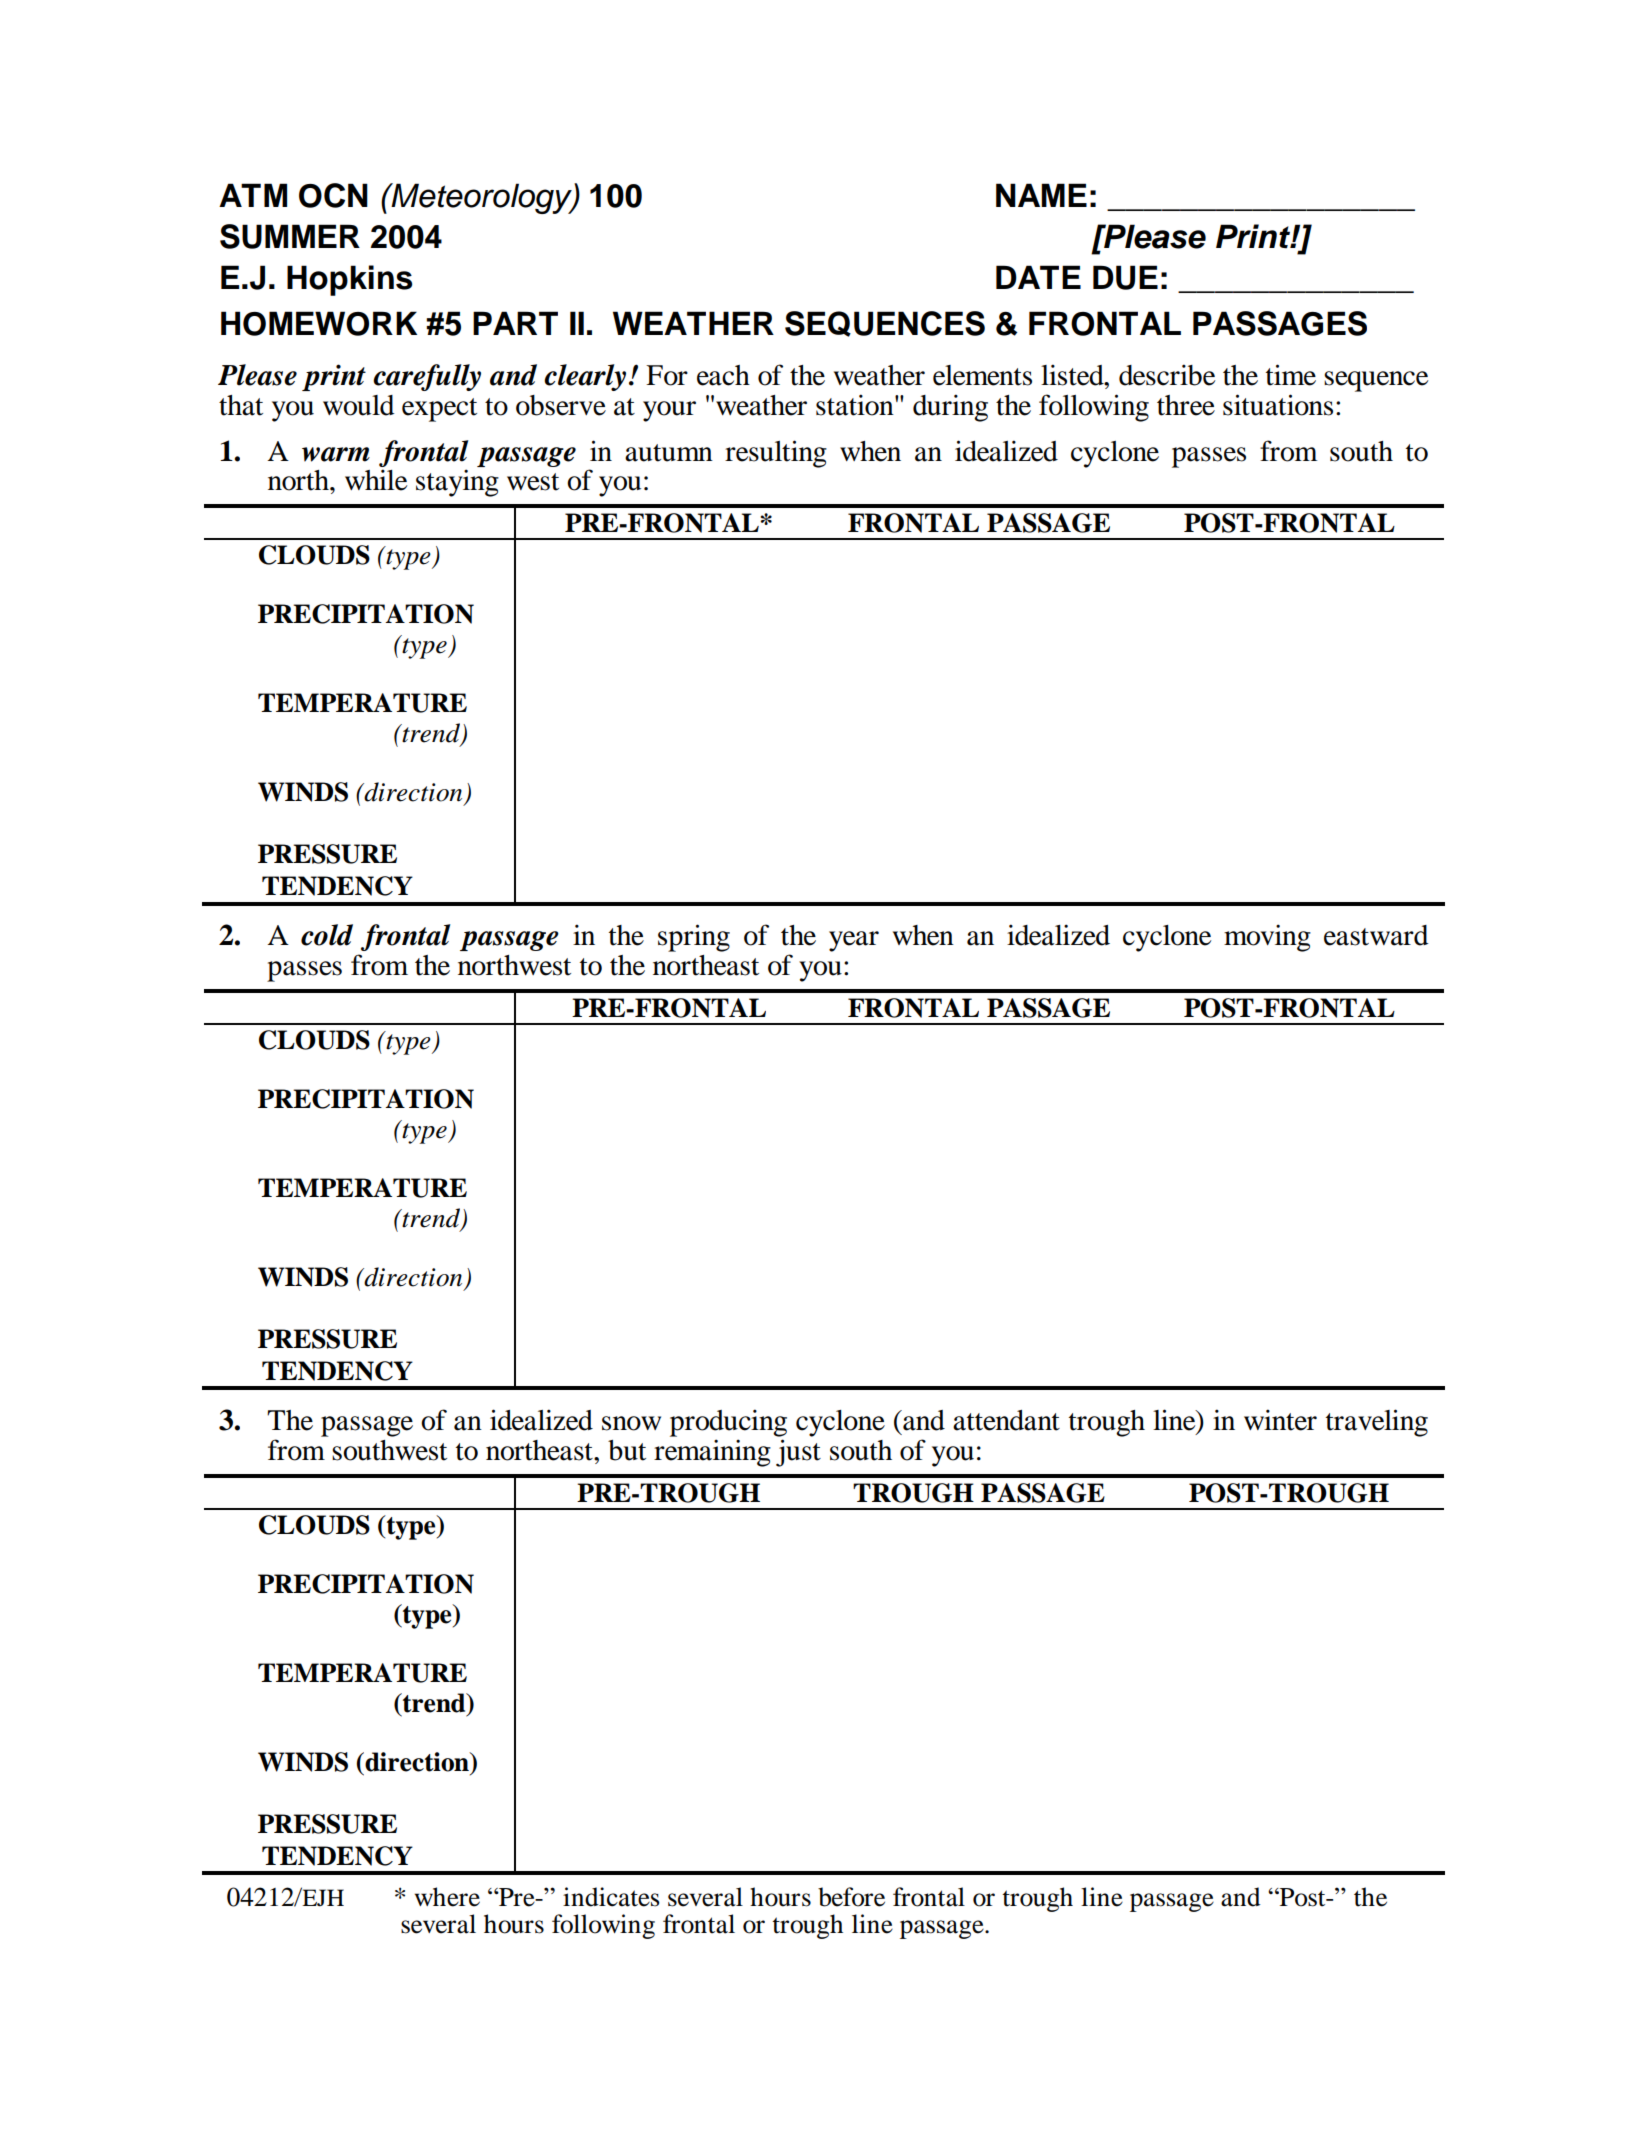  What do you see at coordinates (327, 935) in the document?
I see `cold` at bounding box center [327, 935].
